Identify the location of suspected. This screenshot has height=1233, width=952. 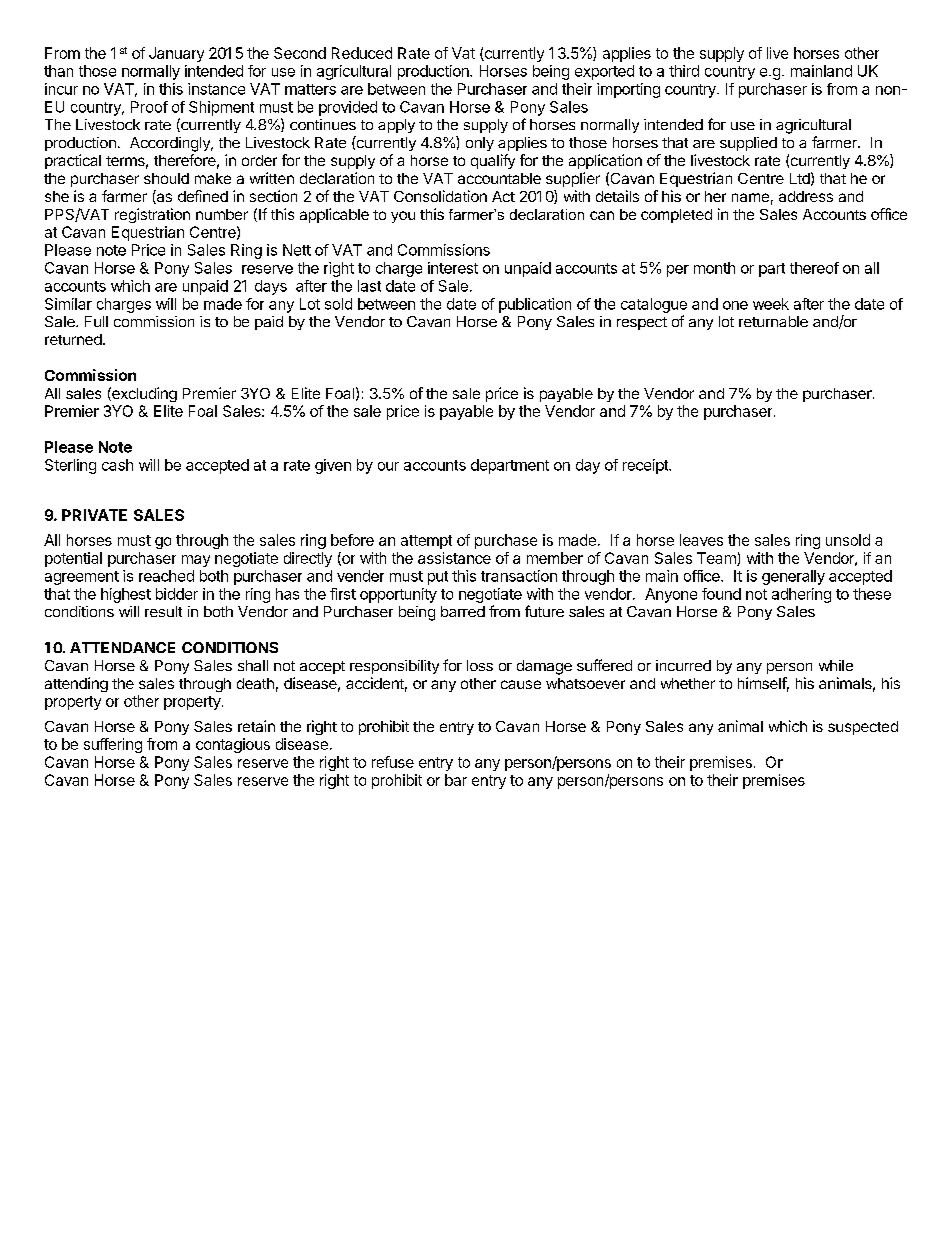
(863, 728).
